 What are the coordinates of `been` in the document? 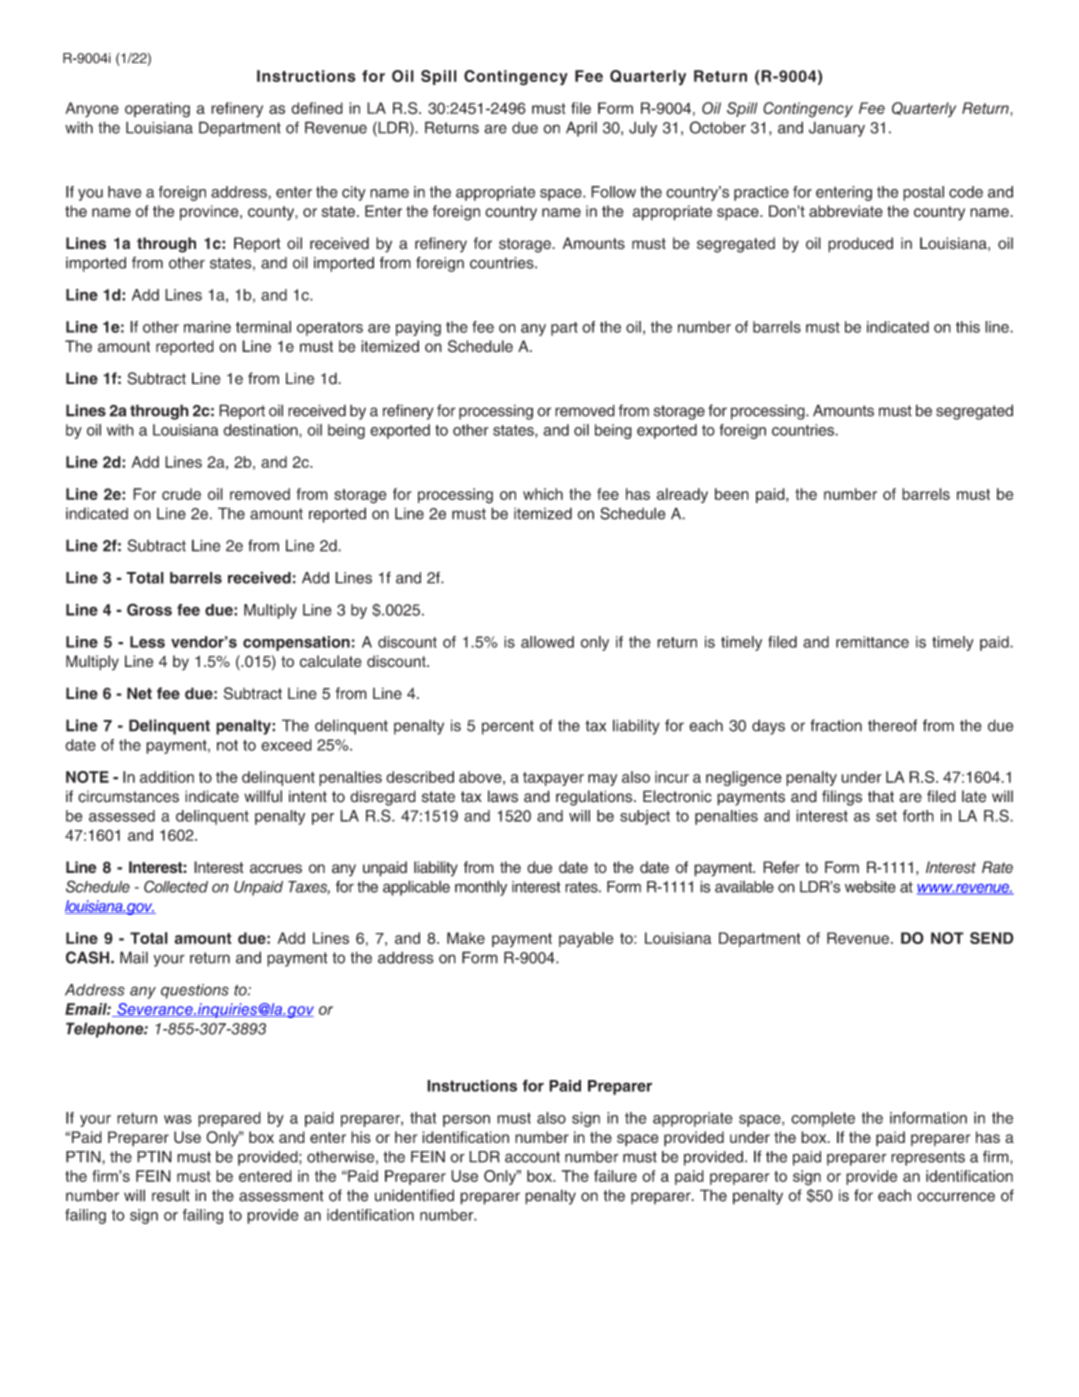 It's located at (732, 494).
